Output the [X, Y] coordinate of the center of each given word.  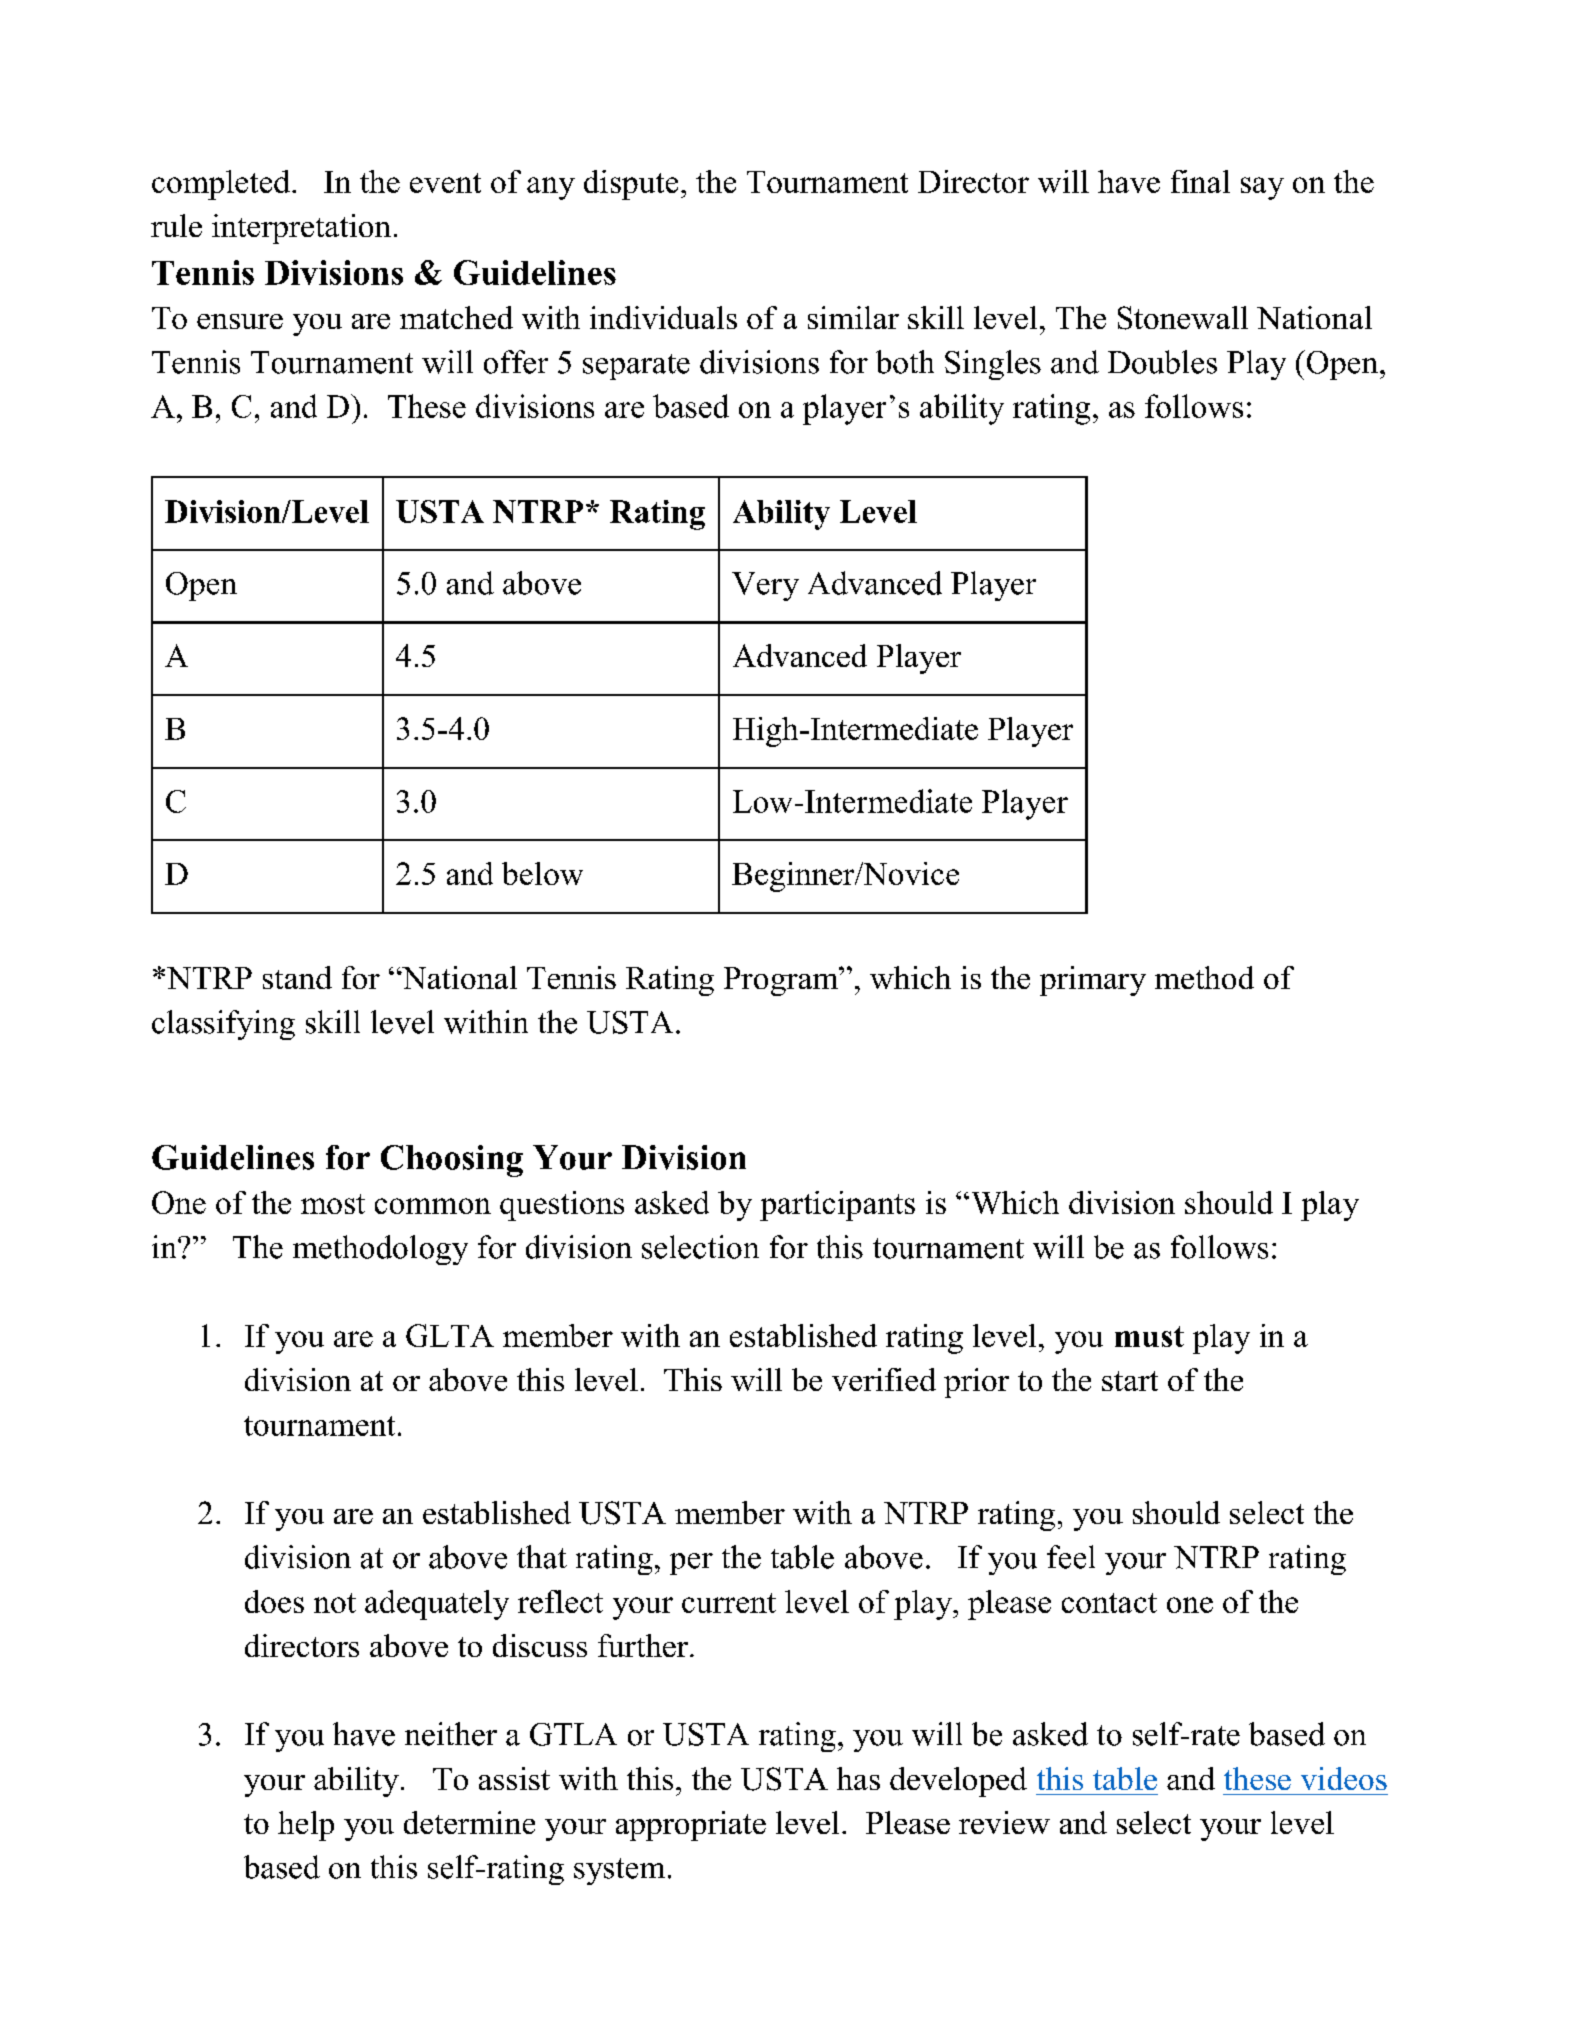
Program [782, 981]
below [542, 873]
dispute [631, 185]
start [1130, 1381]
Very [765, 586]
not [335, 1603]
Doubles [1162, 362]
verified [884, 1379]
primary [1093, 981]
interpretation [301, 229]
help [306, 1826]
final [1200, 181]
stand [297, 977]
